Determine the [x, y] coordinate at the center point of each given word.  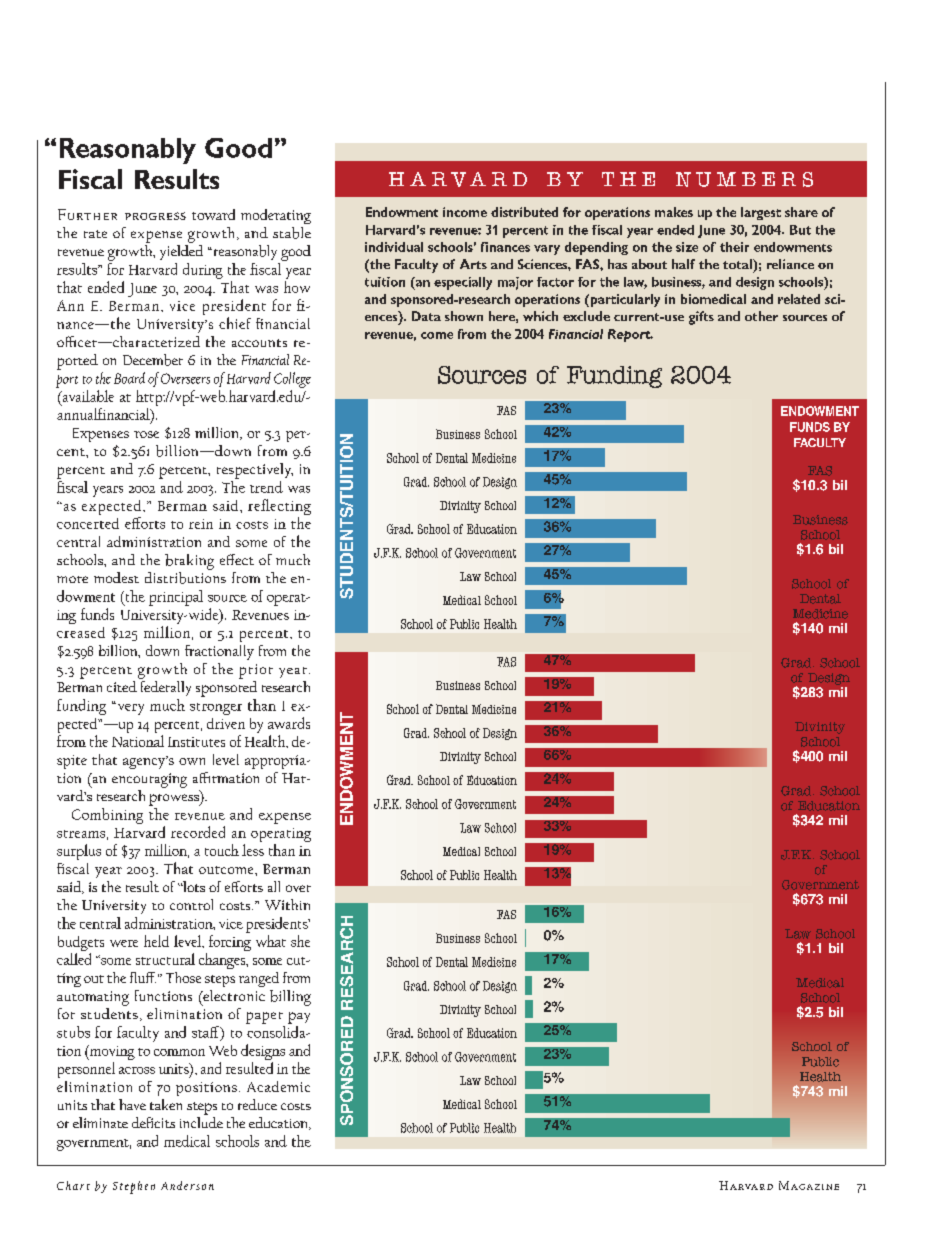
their [734, 247]
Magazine [809, 1185]
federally [165, 687]
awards [289, 723]
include [201, 1121]
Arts [473, 264]
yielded [181, 251]
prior [256, 671]
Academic [278, 1086]
